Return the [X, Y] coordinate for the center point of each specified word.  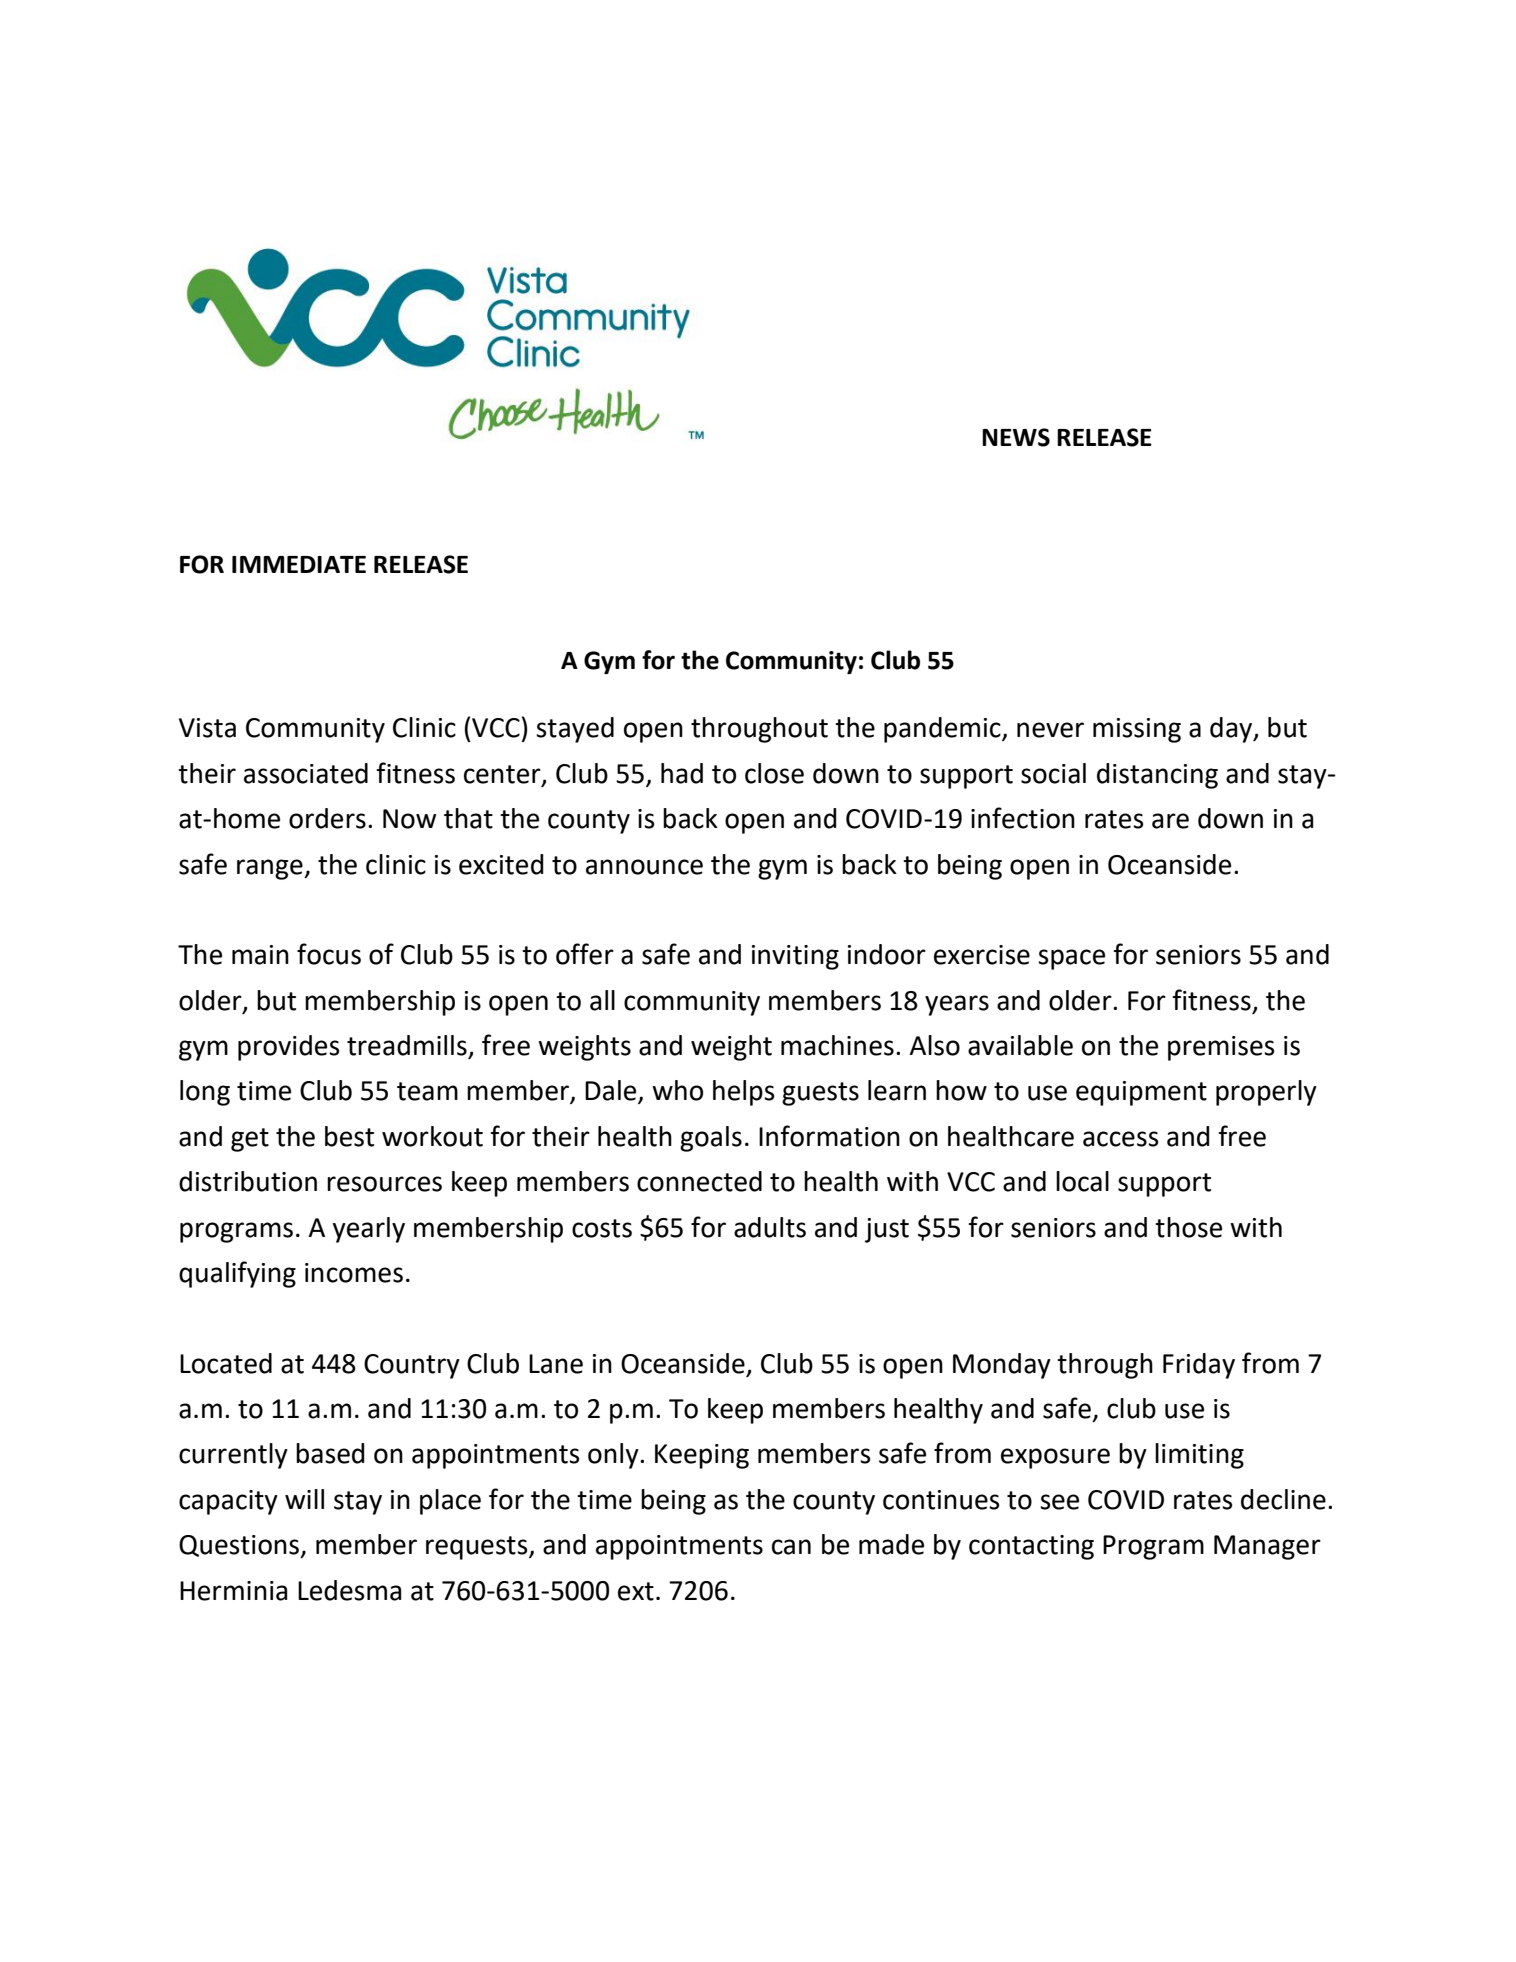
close [774, 773]
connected [699, 1181]
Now [410, 819]
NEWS [1016, 437]
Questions [240, 1546]
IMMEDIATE [299, 564]
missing [1137, 730]
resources [384, 1184]
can [791, 1547]
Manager [1267, 1547]
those [1188, 1227]
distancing [1157, 776]
